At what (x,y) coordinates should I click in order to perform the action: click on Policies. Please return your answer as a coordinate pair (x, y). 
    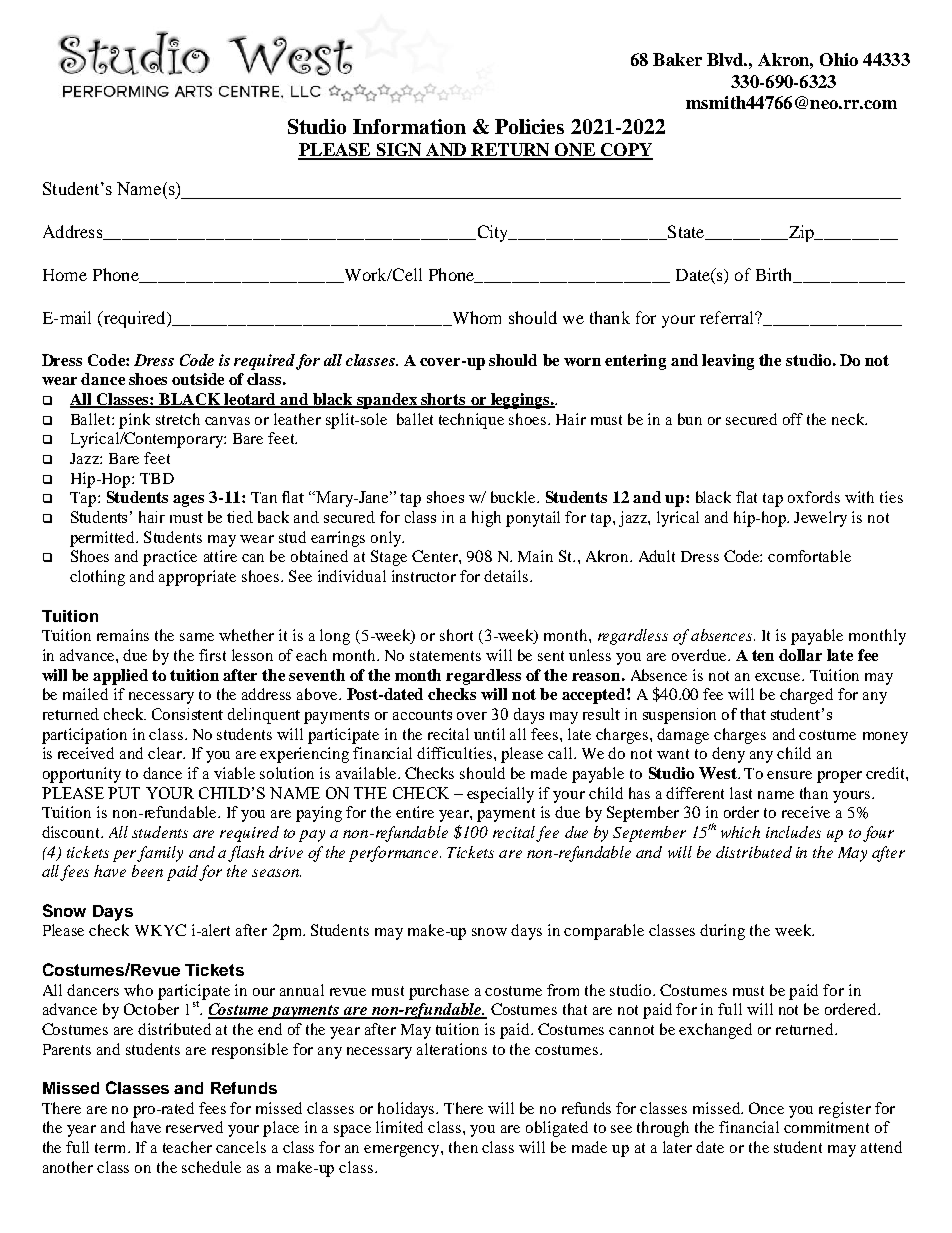
    Looking at the image, I should click on (529, 126).
